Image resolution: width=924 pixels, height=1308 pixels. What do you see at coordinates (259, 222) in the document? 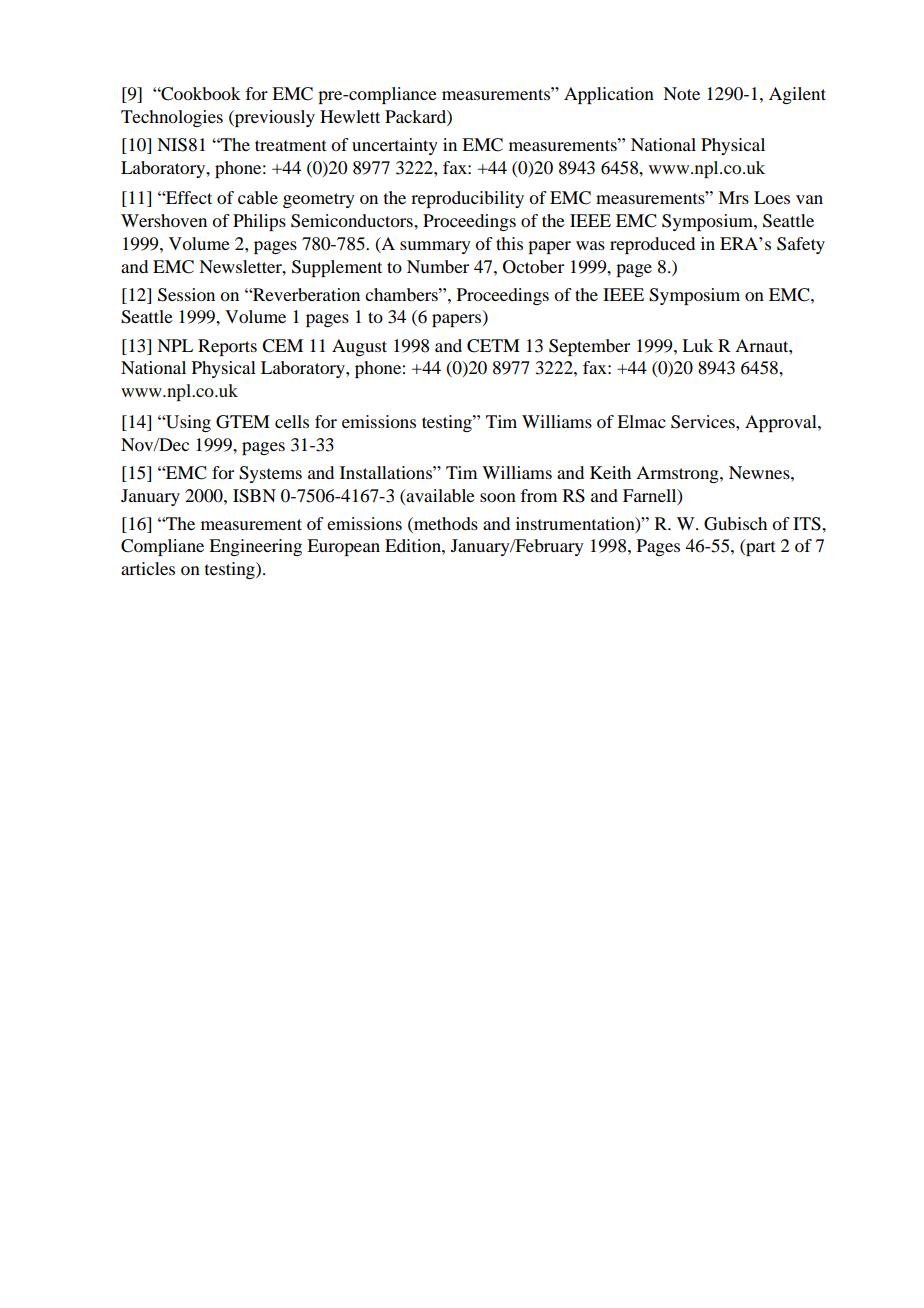
I see `Philips` at bounding box center [259, 222].
